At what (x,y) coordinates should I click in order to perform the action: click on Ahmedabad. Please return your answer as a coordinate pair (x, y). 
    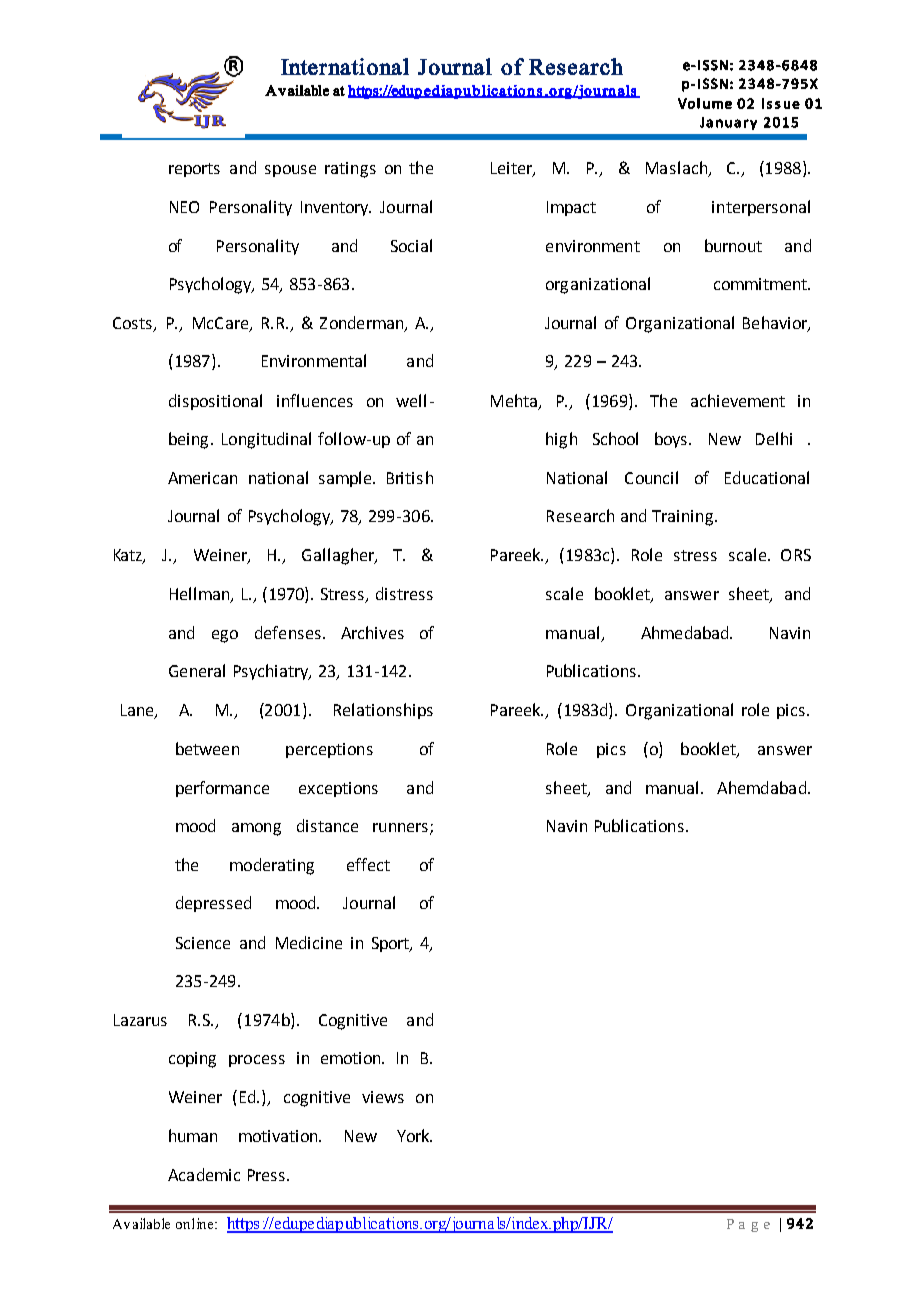
    Looking at the image, I should click on (686, 632).
